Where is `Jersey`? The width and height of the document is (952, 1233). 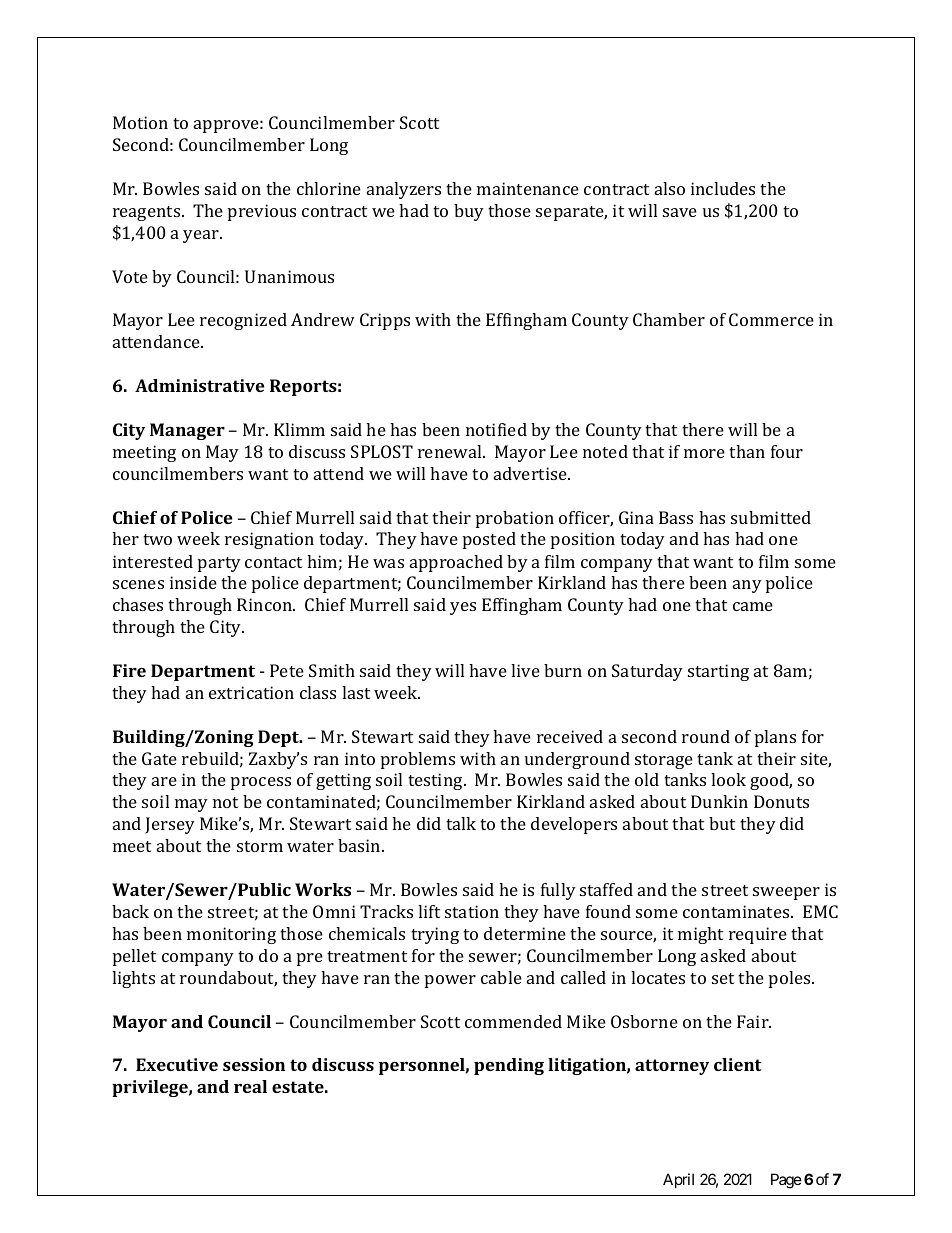
Jersey is located at coordinates (170, 825).
